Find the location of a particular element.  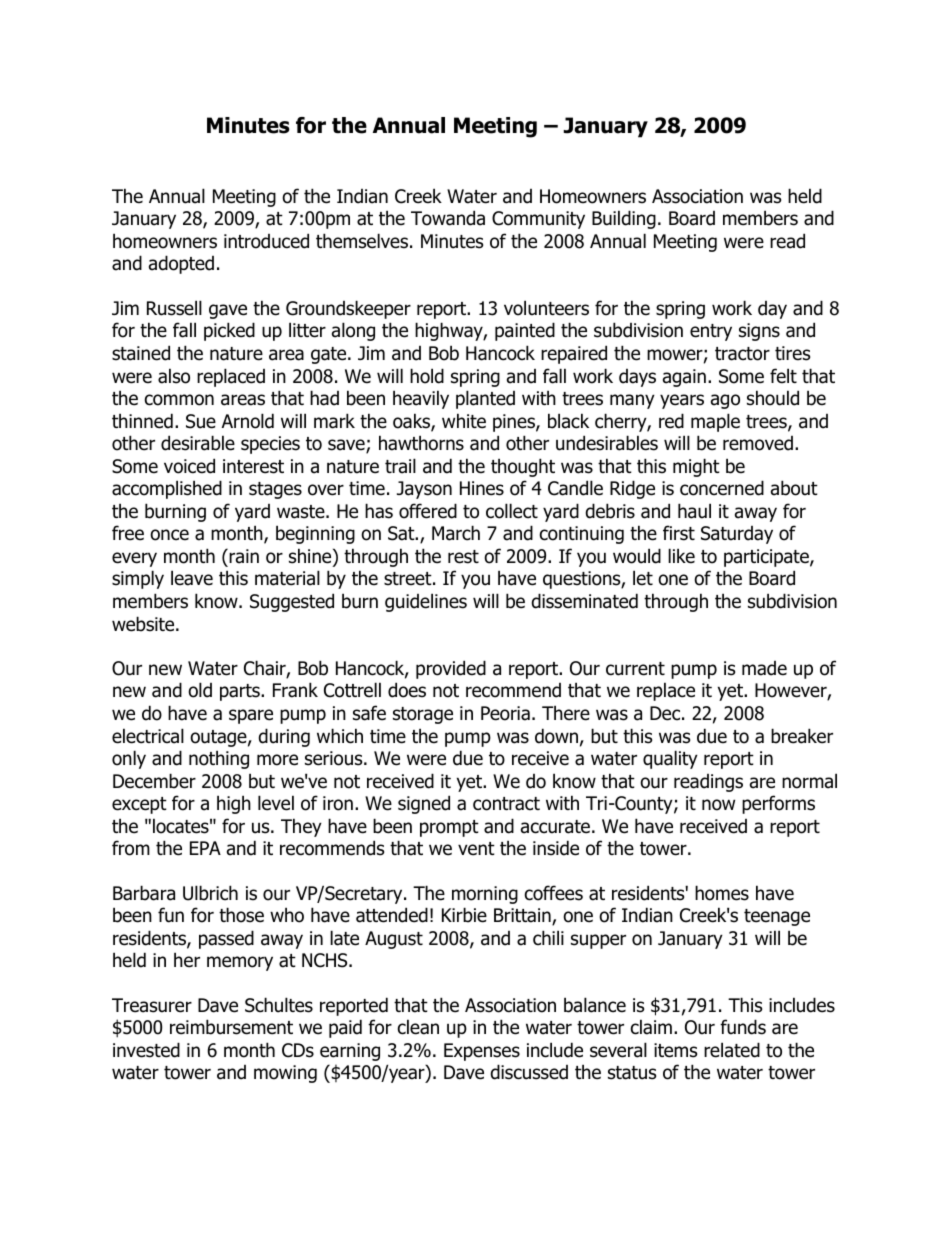

white is located at coordinates (464, 421).
